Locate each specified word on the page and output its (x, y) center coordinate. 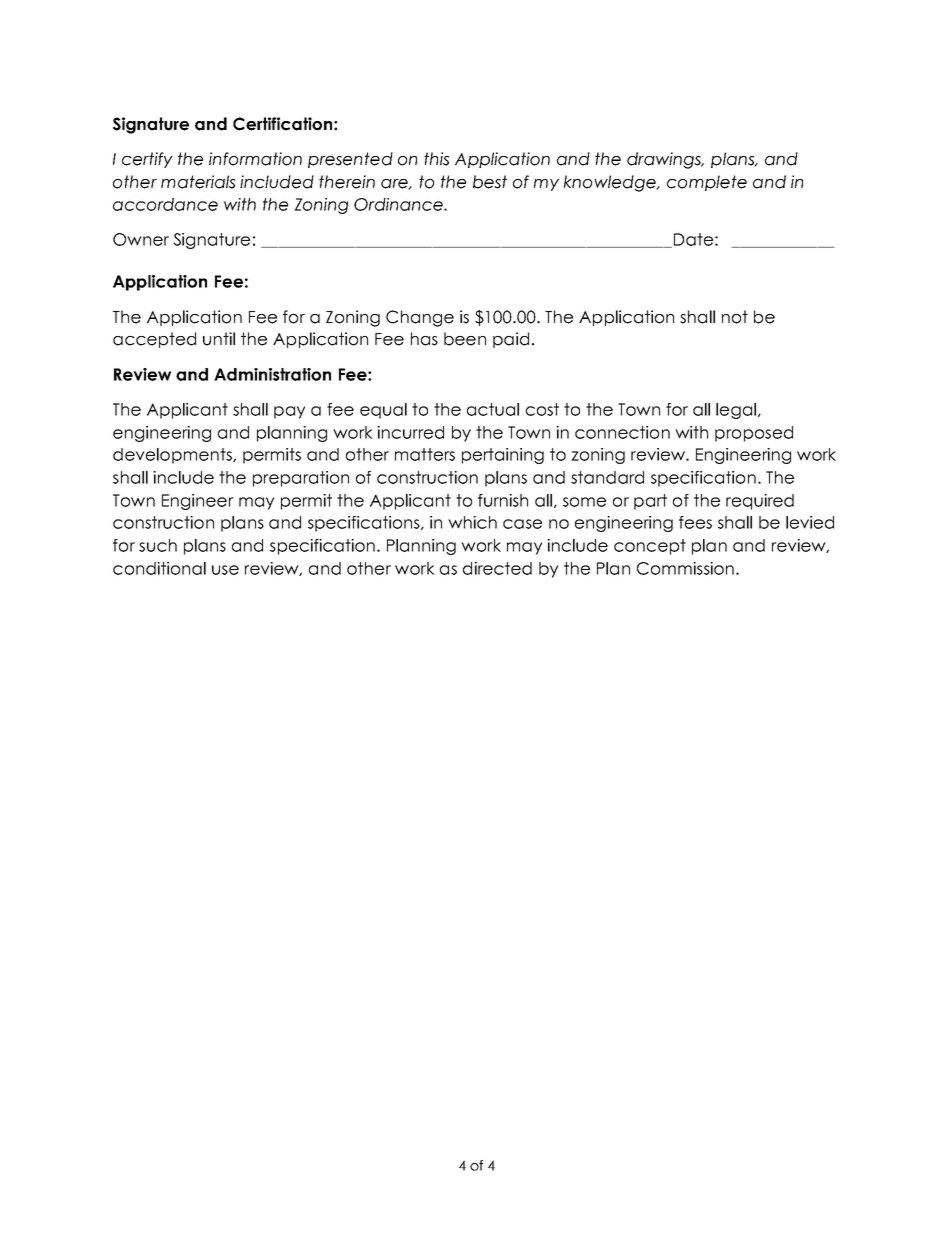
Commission (685, 568)
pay (289, 412)
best (490, 182)
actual (493, 409)
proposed (754, 434)
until (219, 339)
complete (707, 183)
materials (198, 182)
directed (497, 568)
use (225, 570)
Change (420, 318)
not (735, 317)
